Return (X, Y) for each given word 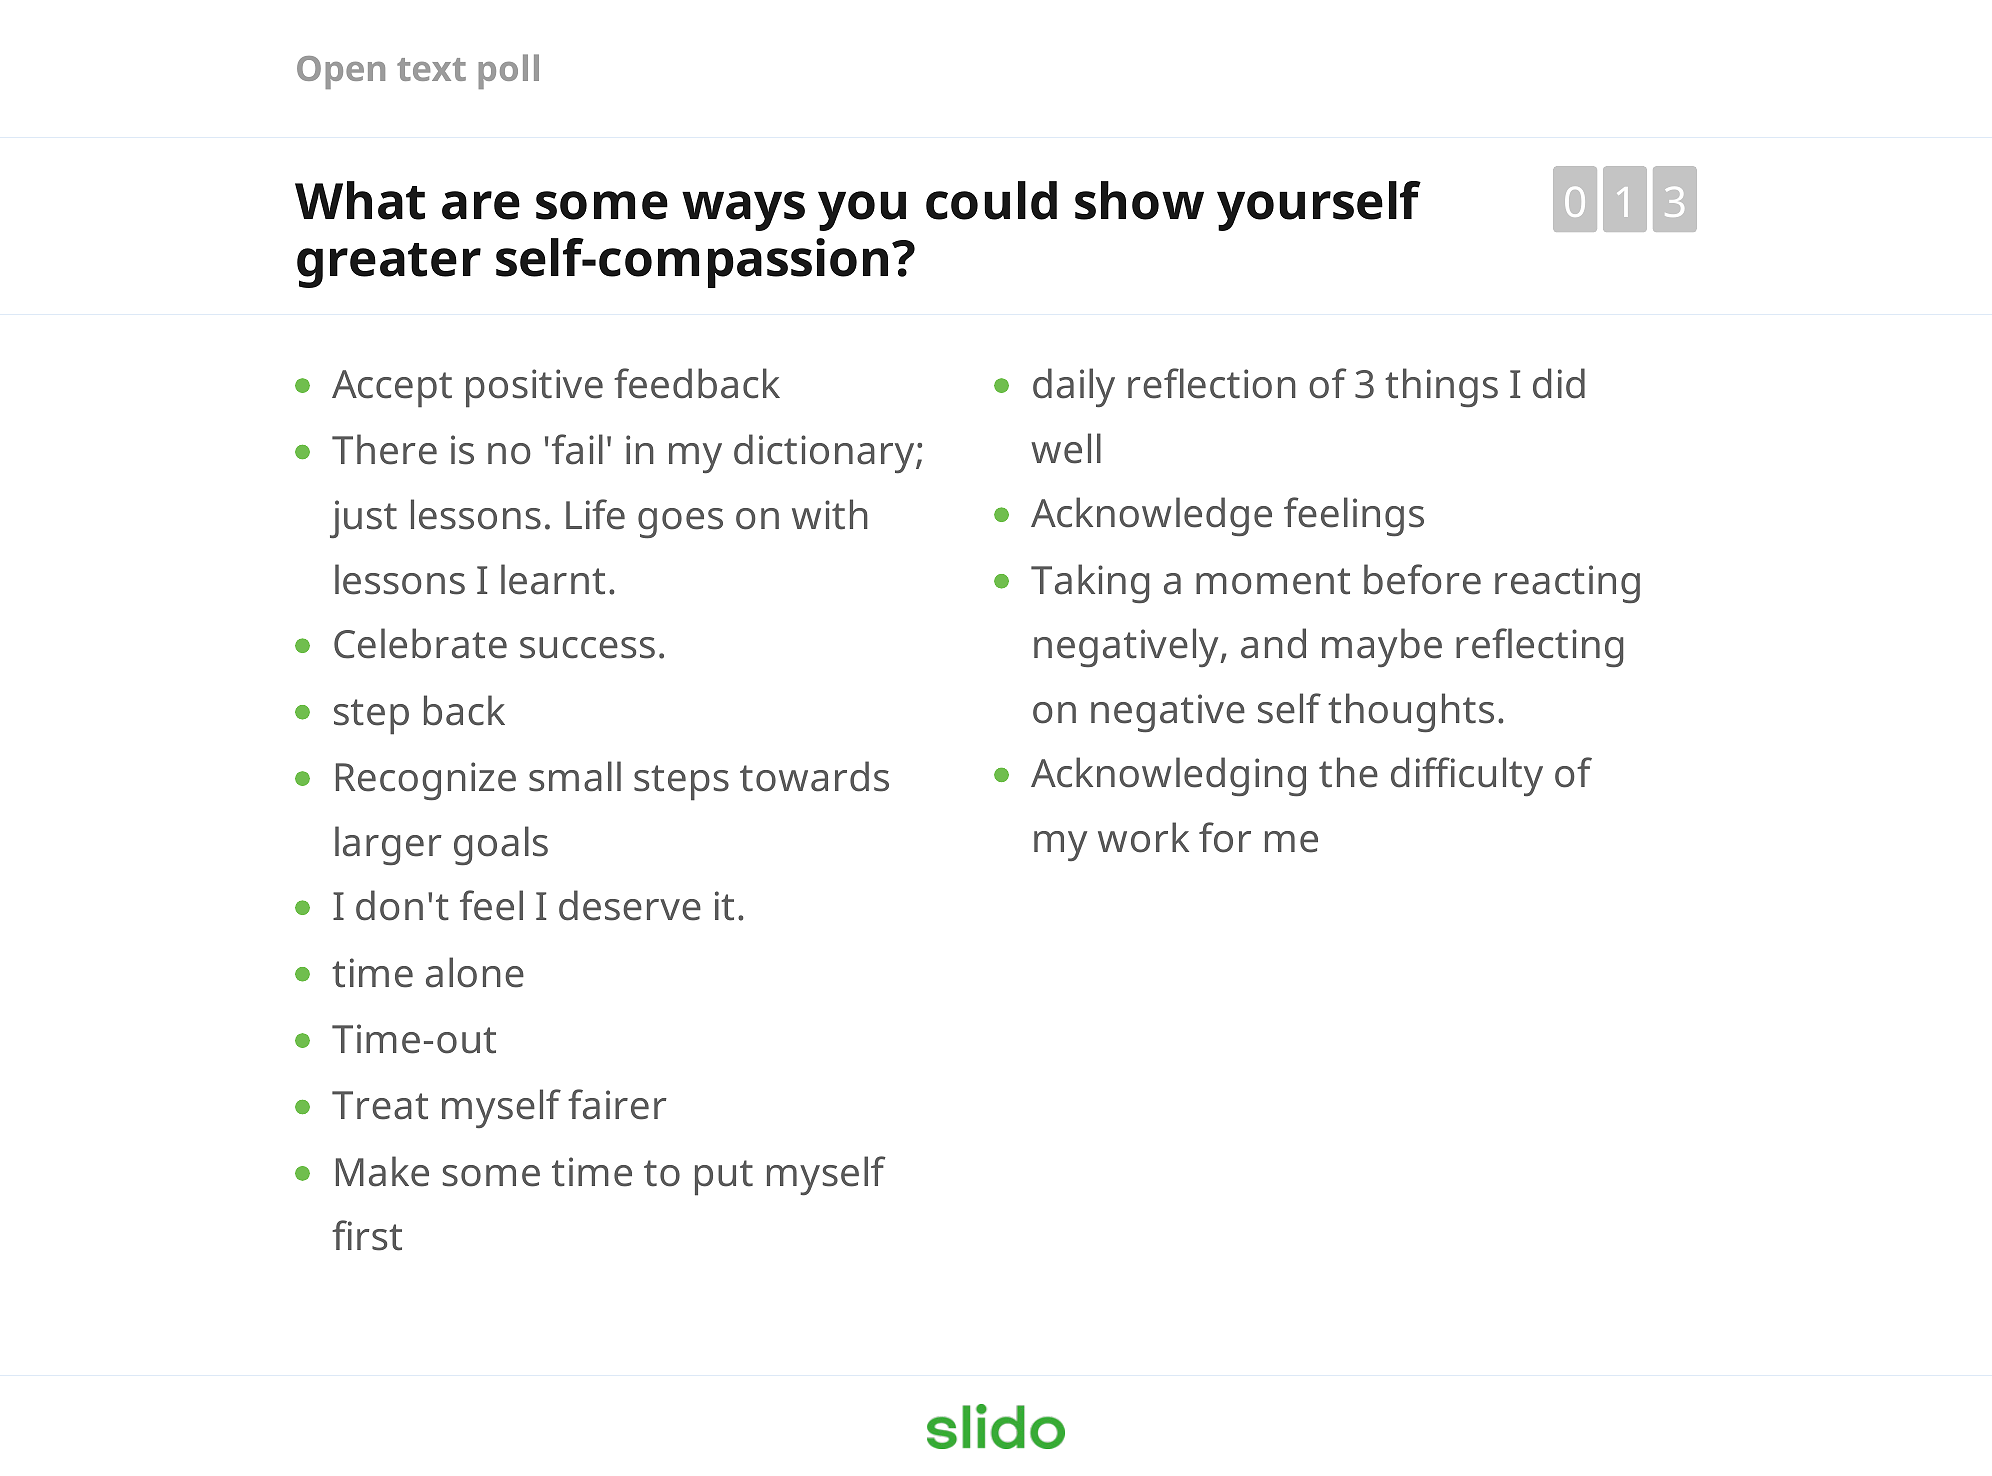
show (1139, 200)
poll (508, 71)
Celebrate (420, 643)
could (991, 200)
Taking (1090, 583)
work (1143, 837)
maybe (1382, 647)
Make (382, 1171)
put (724, 1178)
